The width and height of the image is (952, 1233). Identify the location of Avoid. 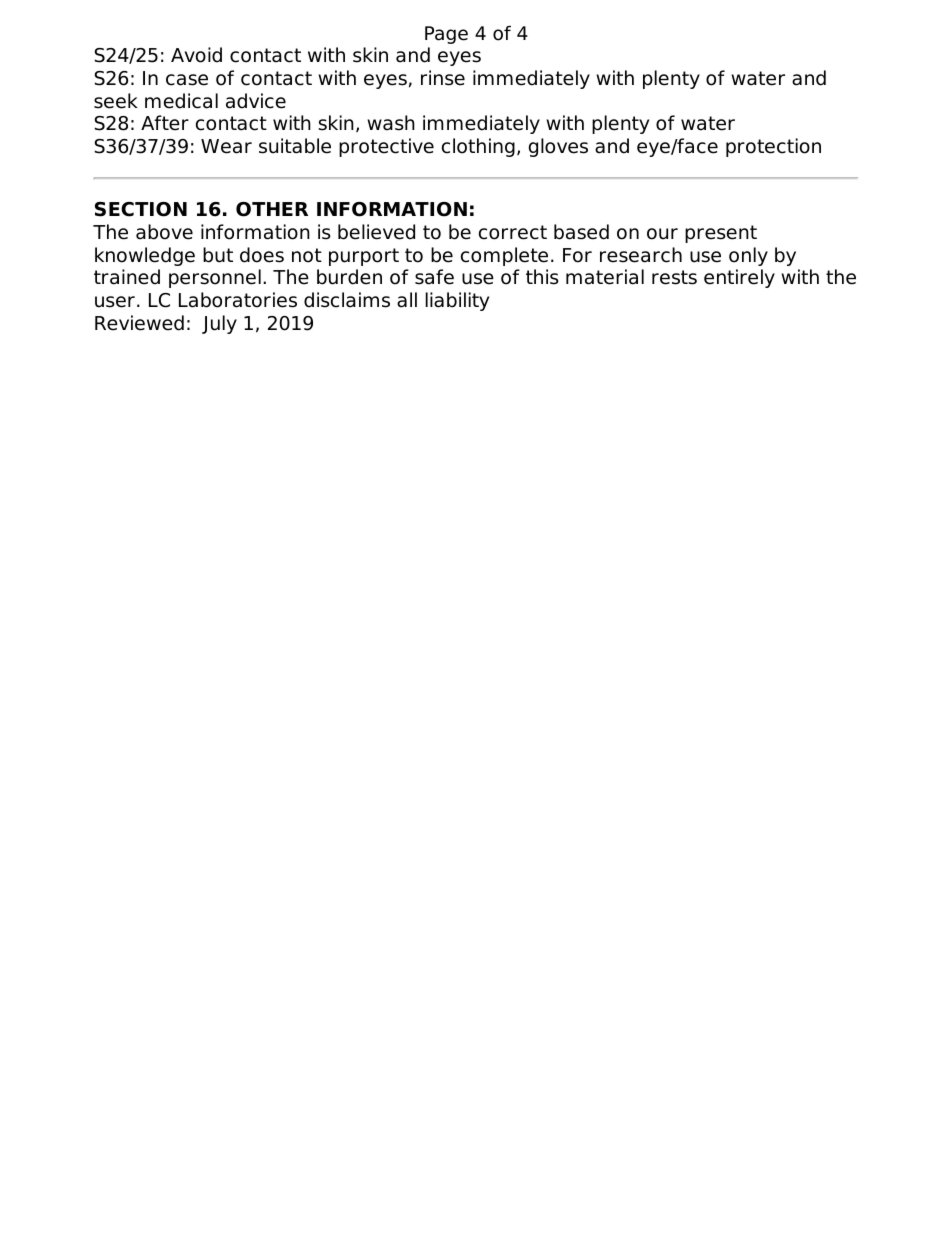
(196, 55).
